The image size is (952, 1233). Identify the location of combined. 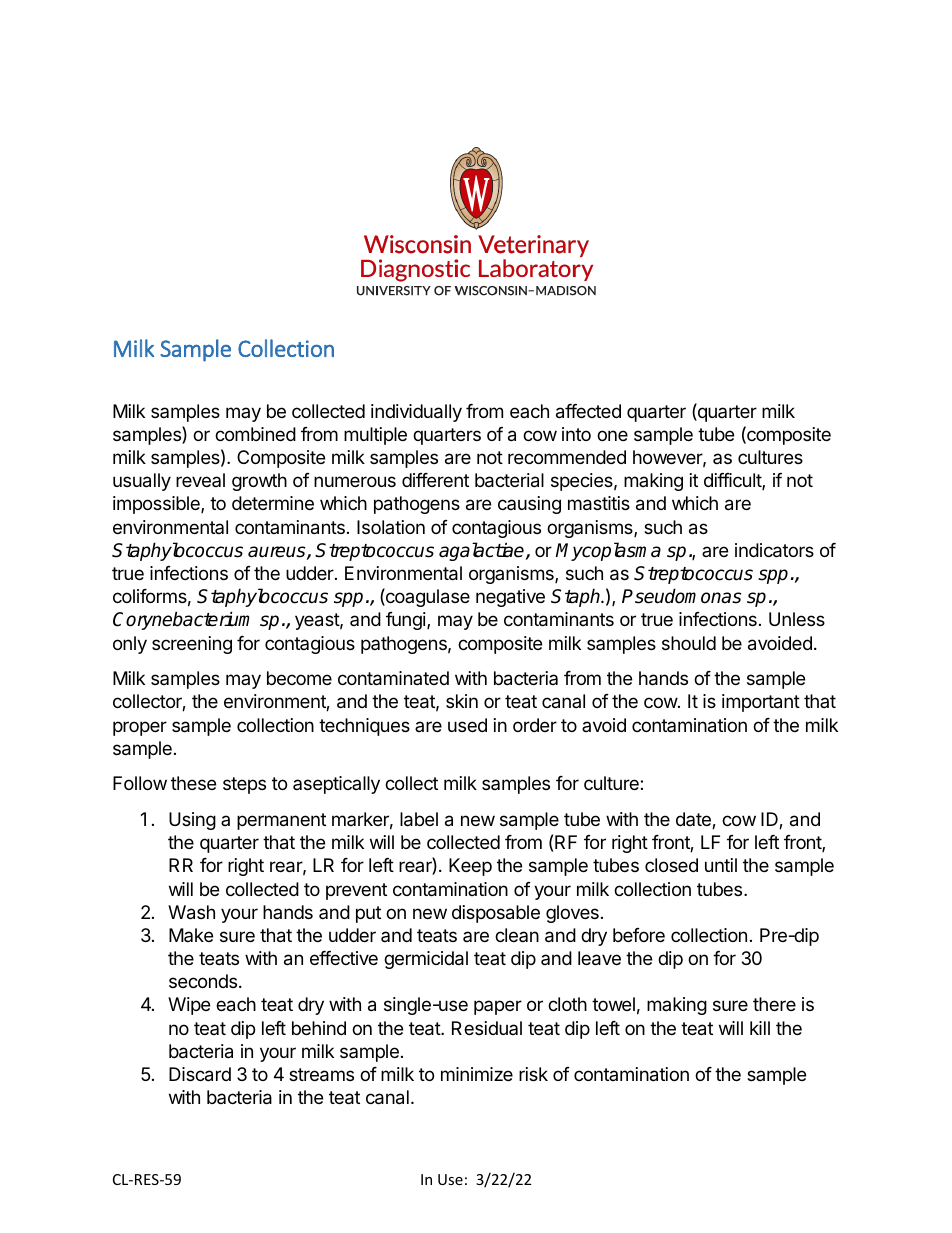
(255, 434).
